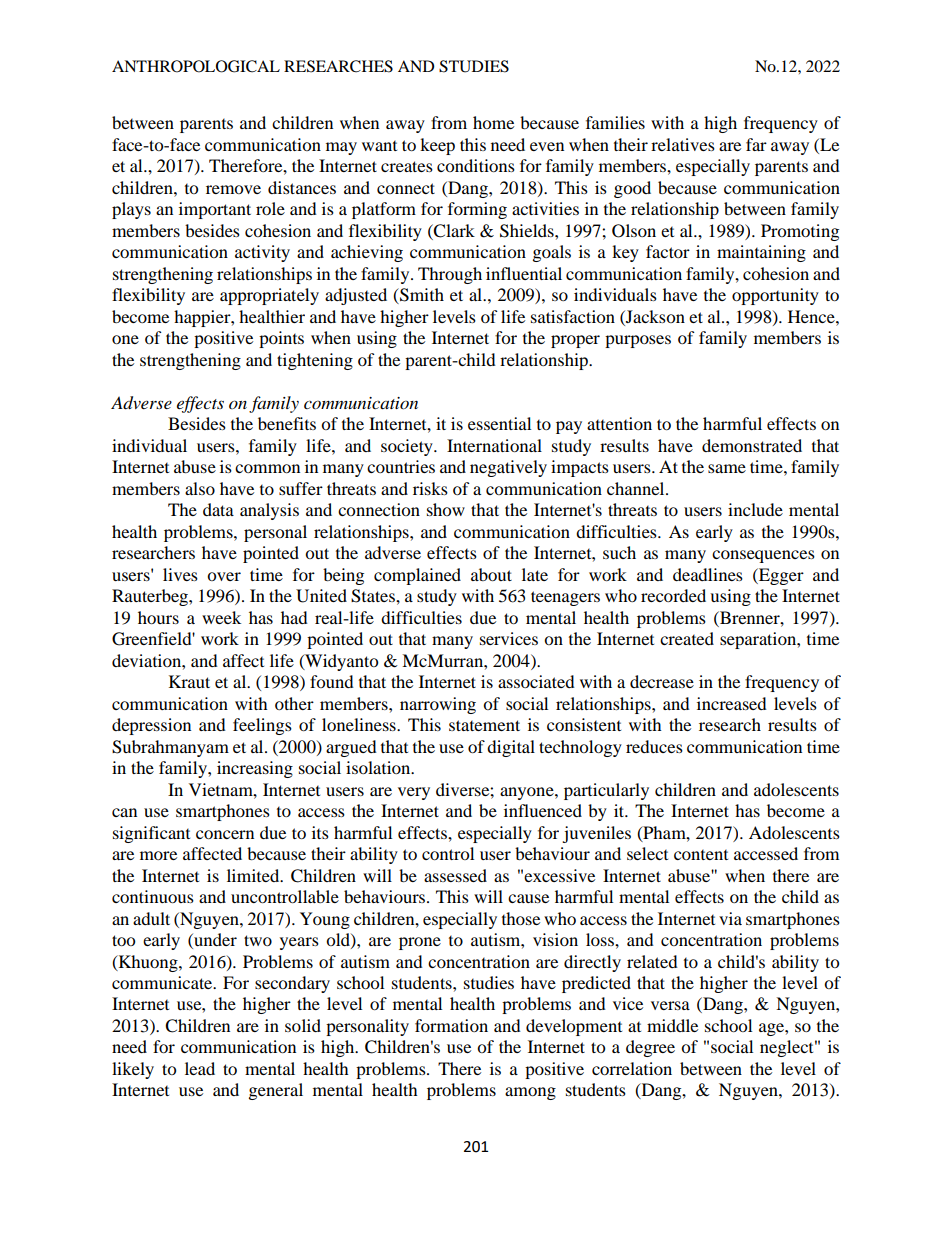 This screenshot has height=1233, width=952. Describe the element at coordinates (269, 296) in the screenshot. I see `appropriately` at that location.
